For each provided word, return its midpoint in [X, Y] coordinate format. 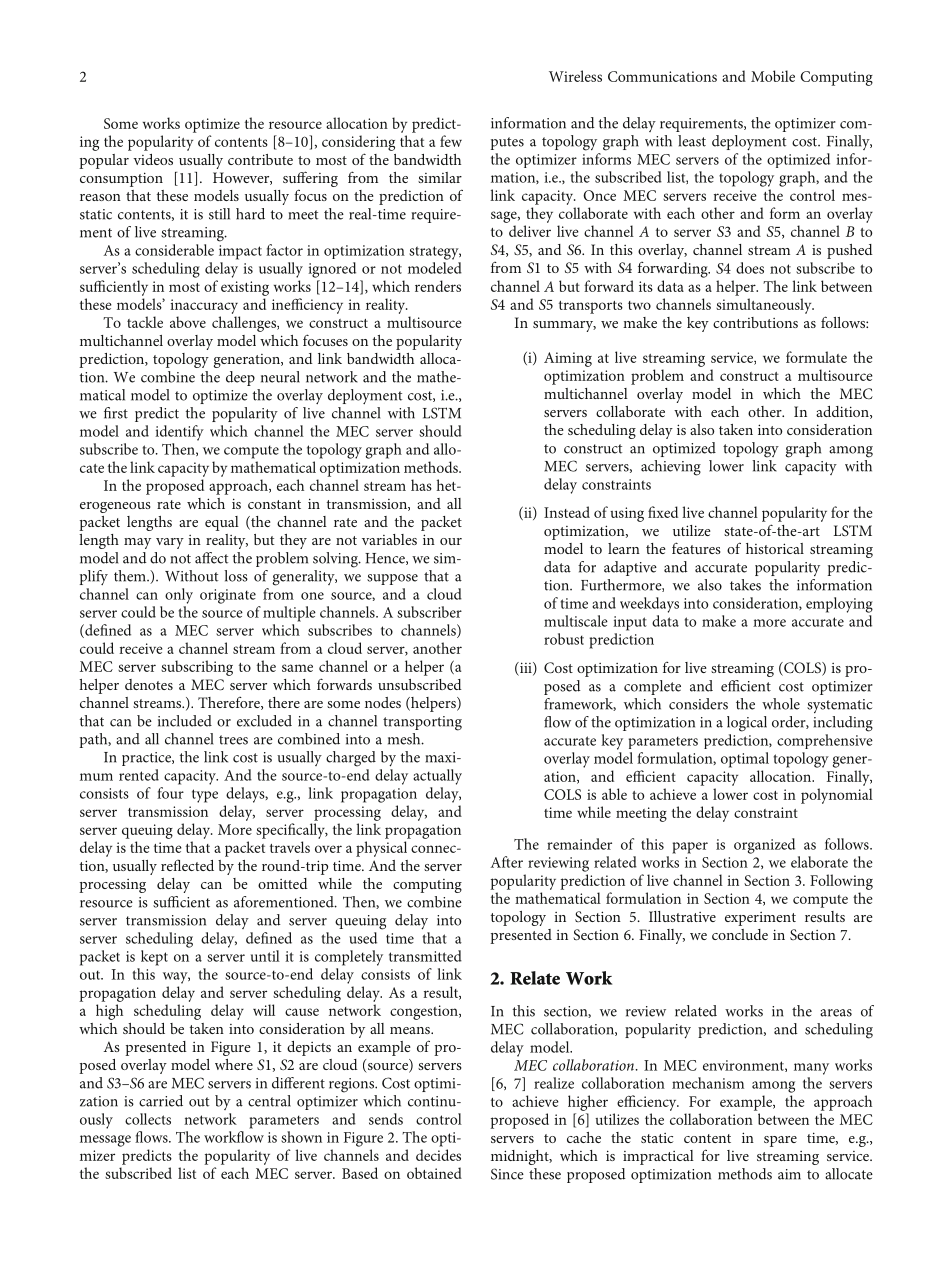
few [451, 141]
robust [564, 639]
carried [161, 1101]
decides [438, 1155]
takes [745, 585]
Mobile [773, 76]
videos [153, 159]
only [179, 596]
